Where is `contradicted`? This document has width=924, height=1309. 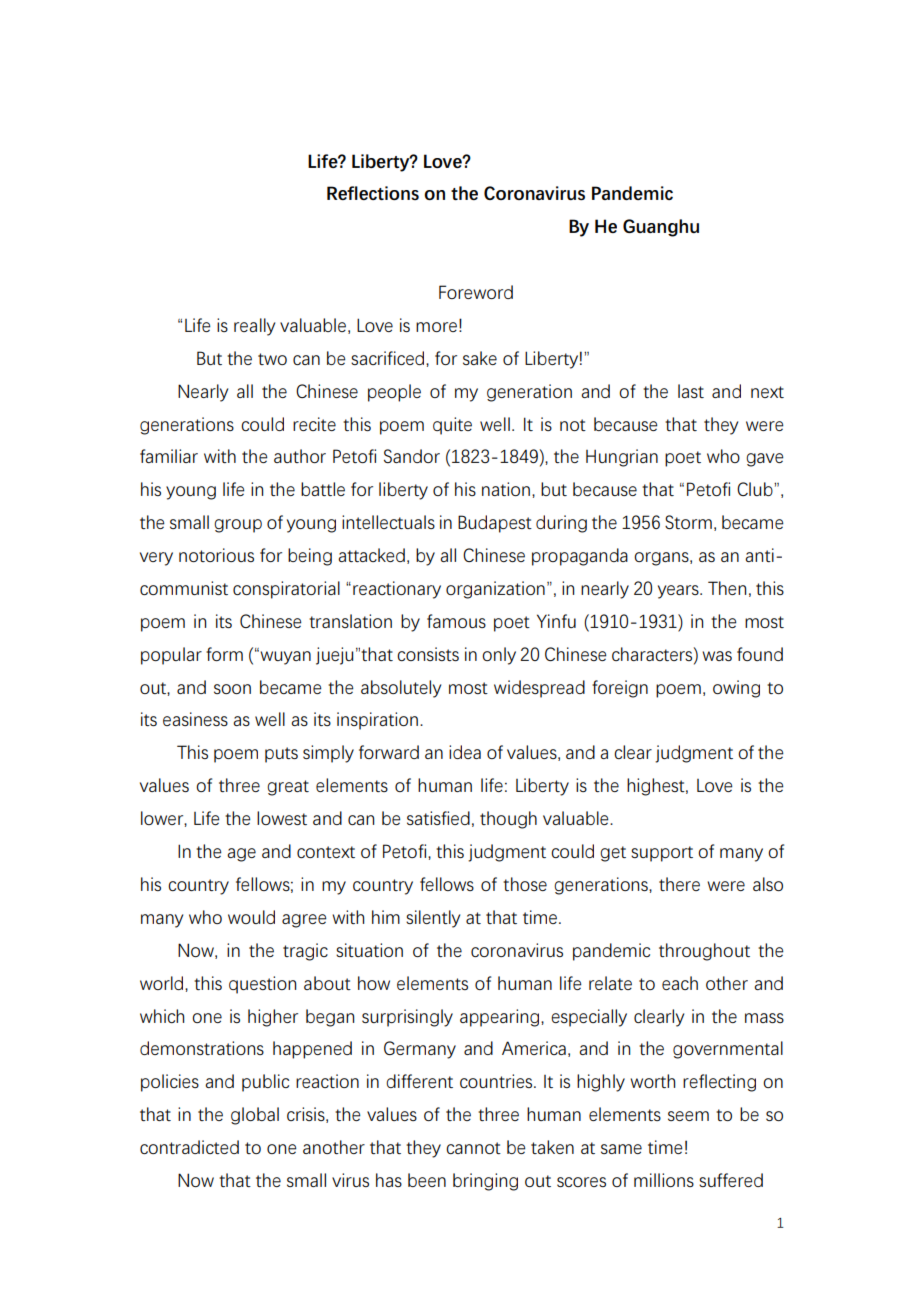
contradicted is located at coordinates (189, 1147).
